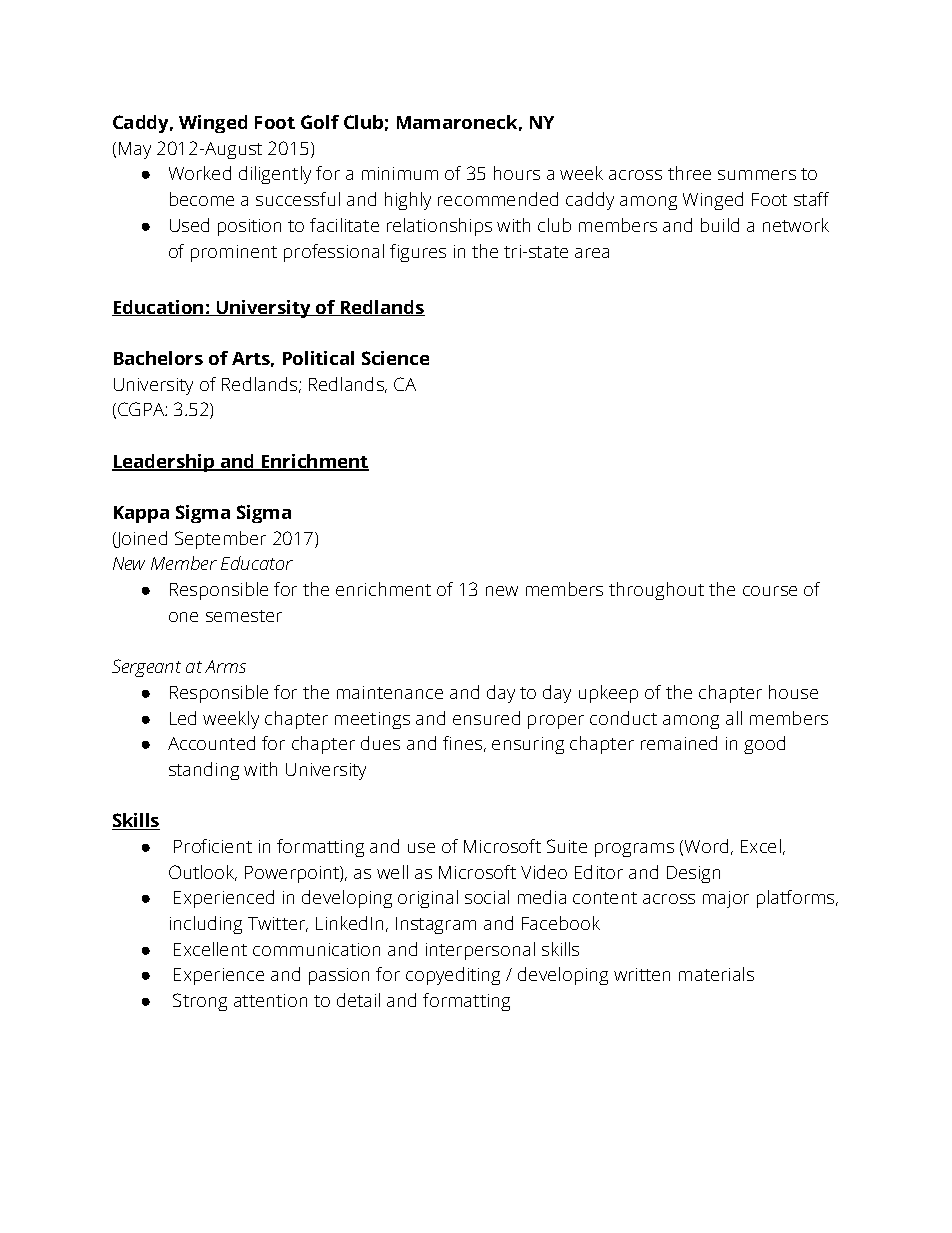 This image has height=1233, width=952. I want to click on Strong, so click(200, 1002).
